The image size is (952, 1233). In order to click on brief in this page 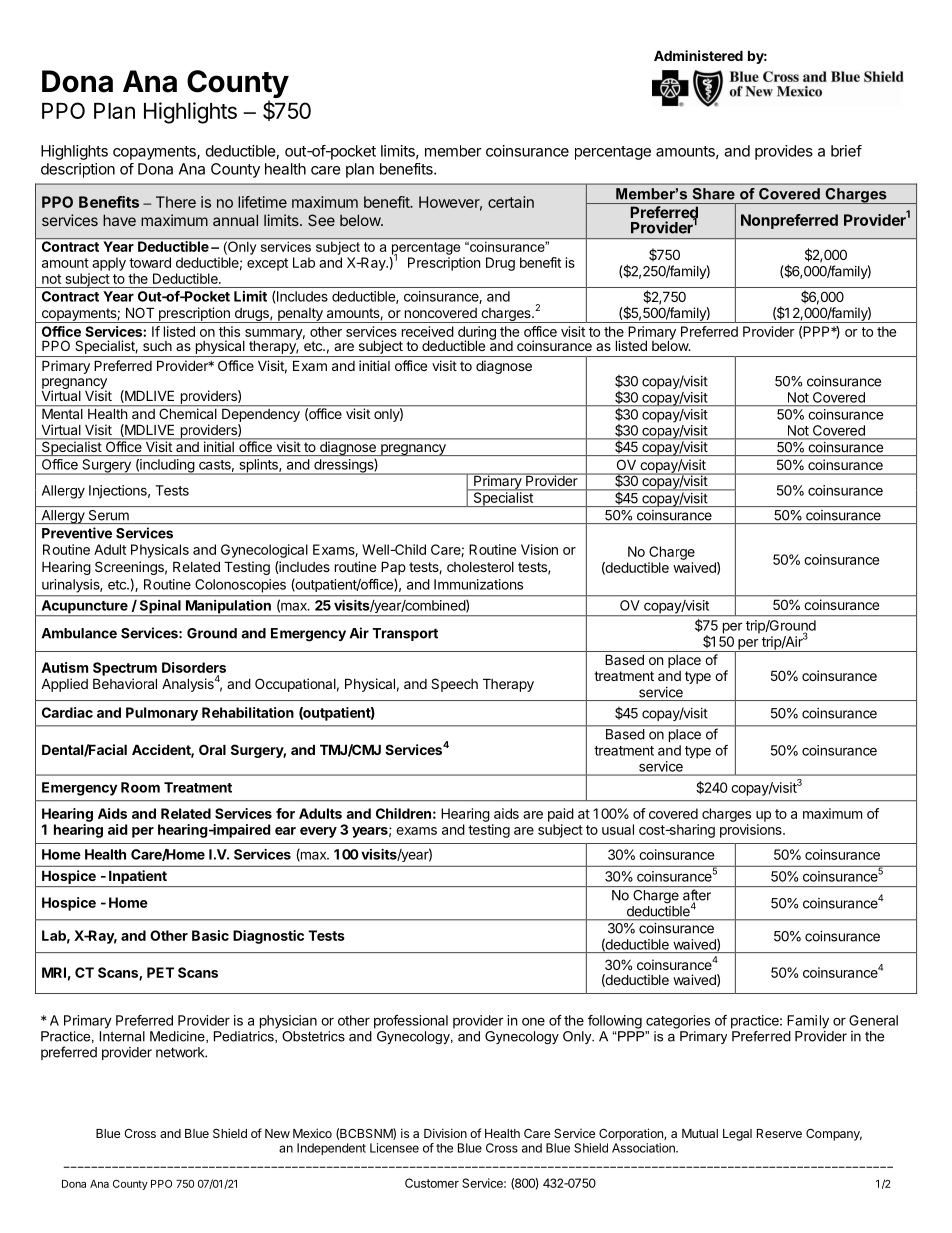, I will do `click(846, 151)`.
